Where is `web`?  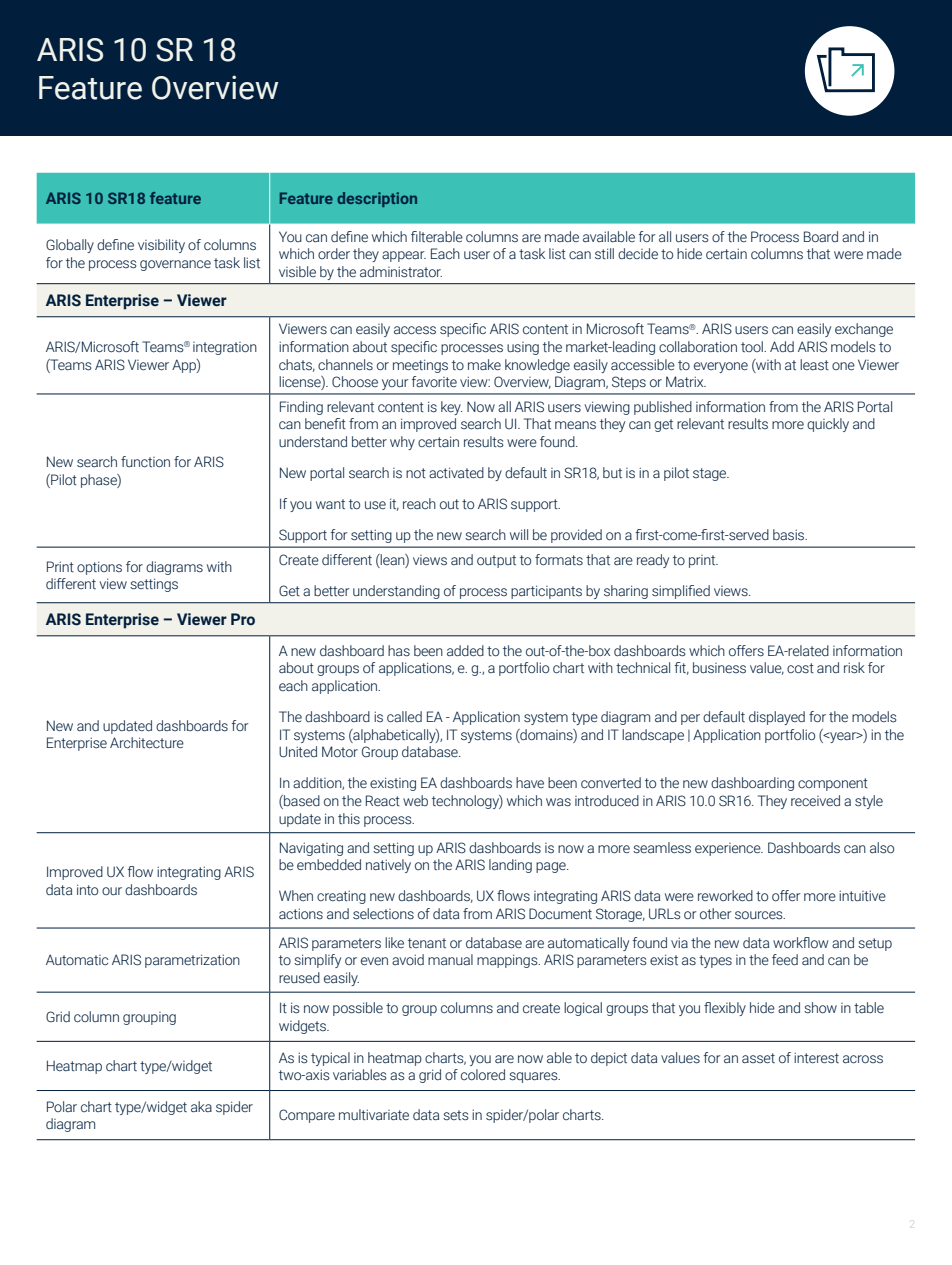
web is located at coordinates (415, 800).
